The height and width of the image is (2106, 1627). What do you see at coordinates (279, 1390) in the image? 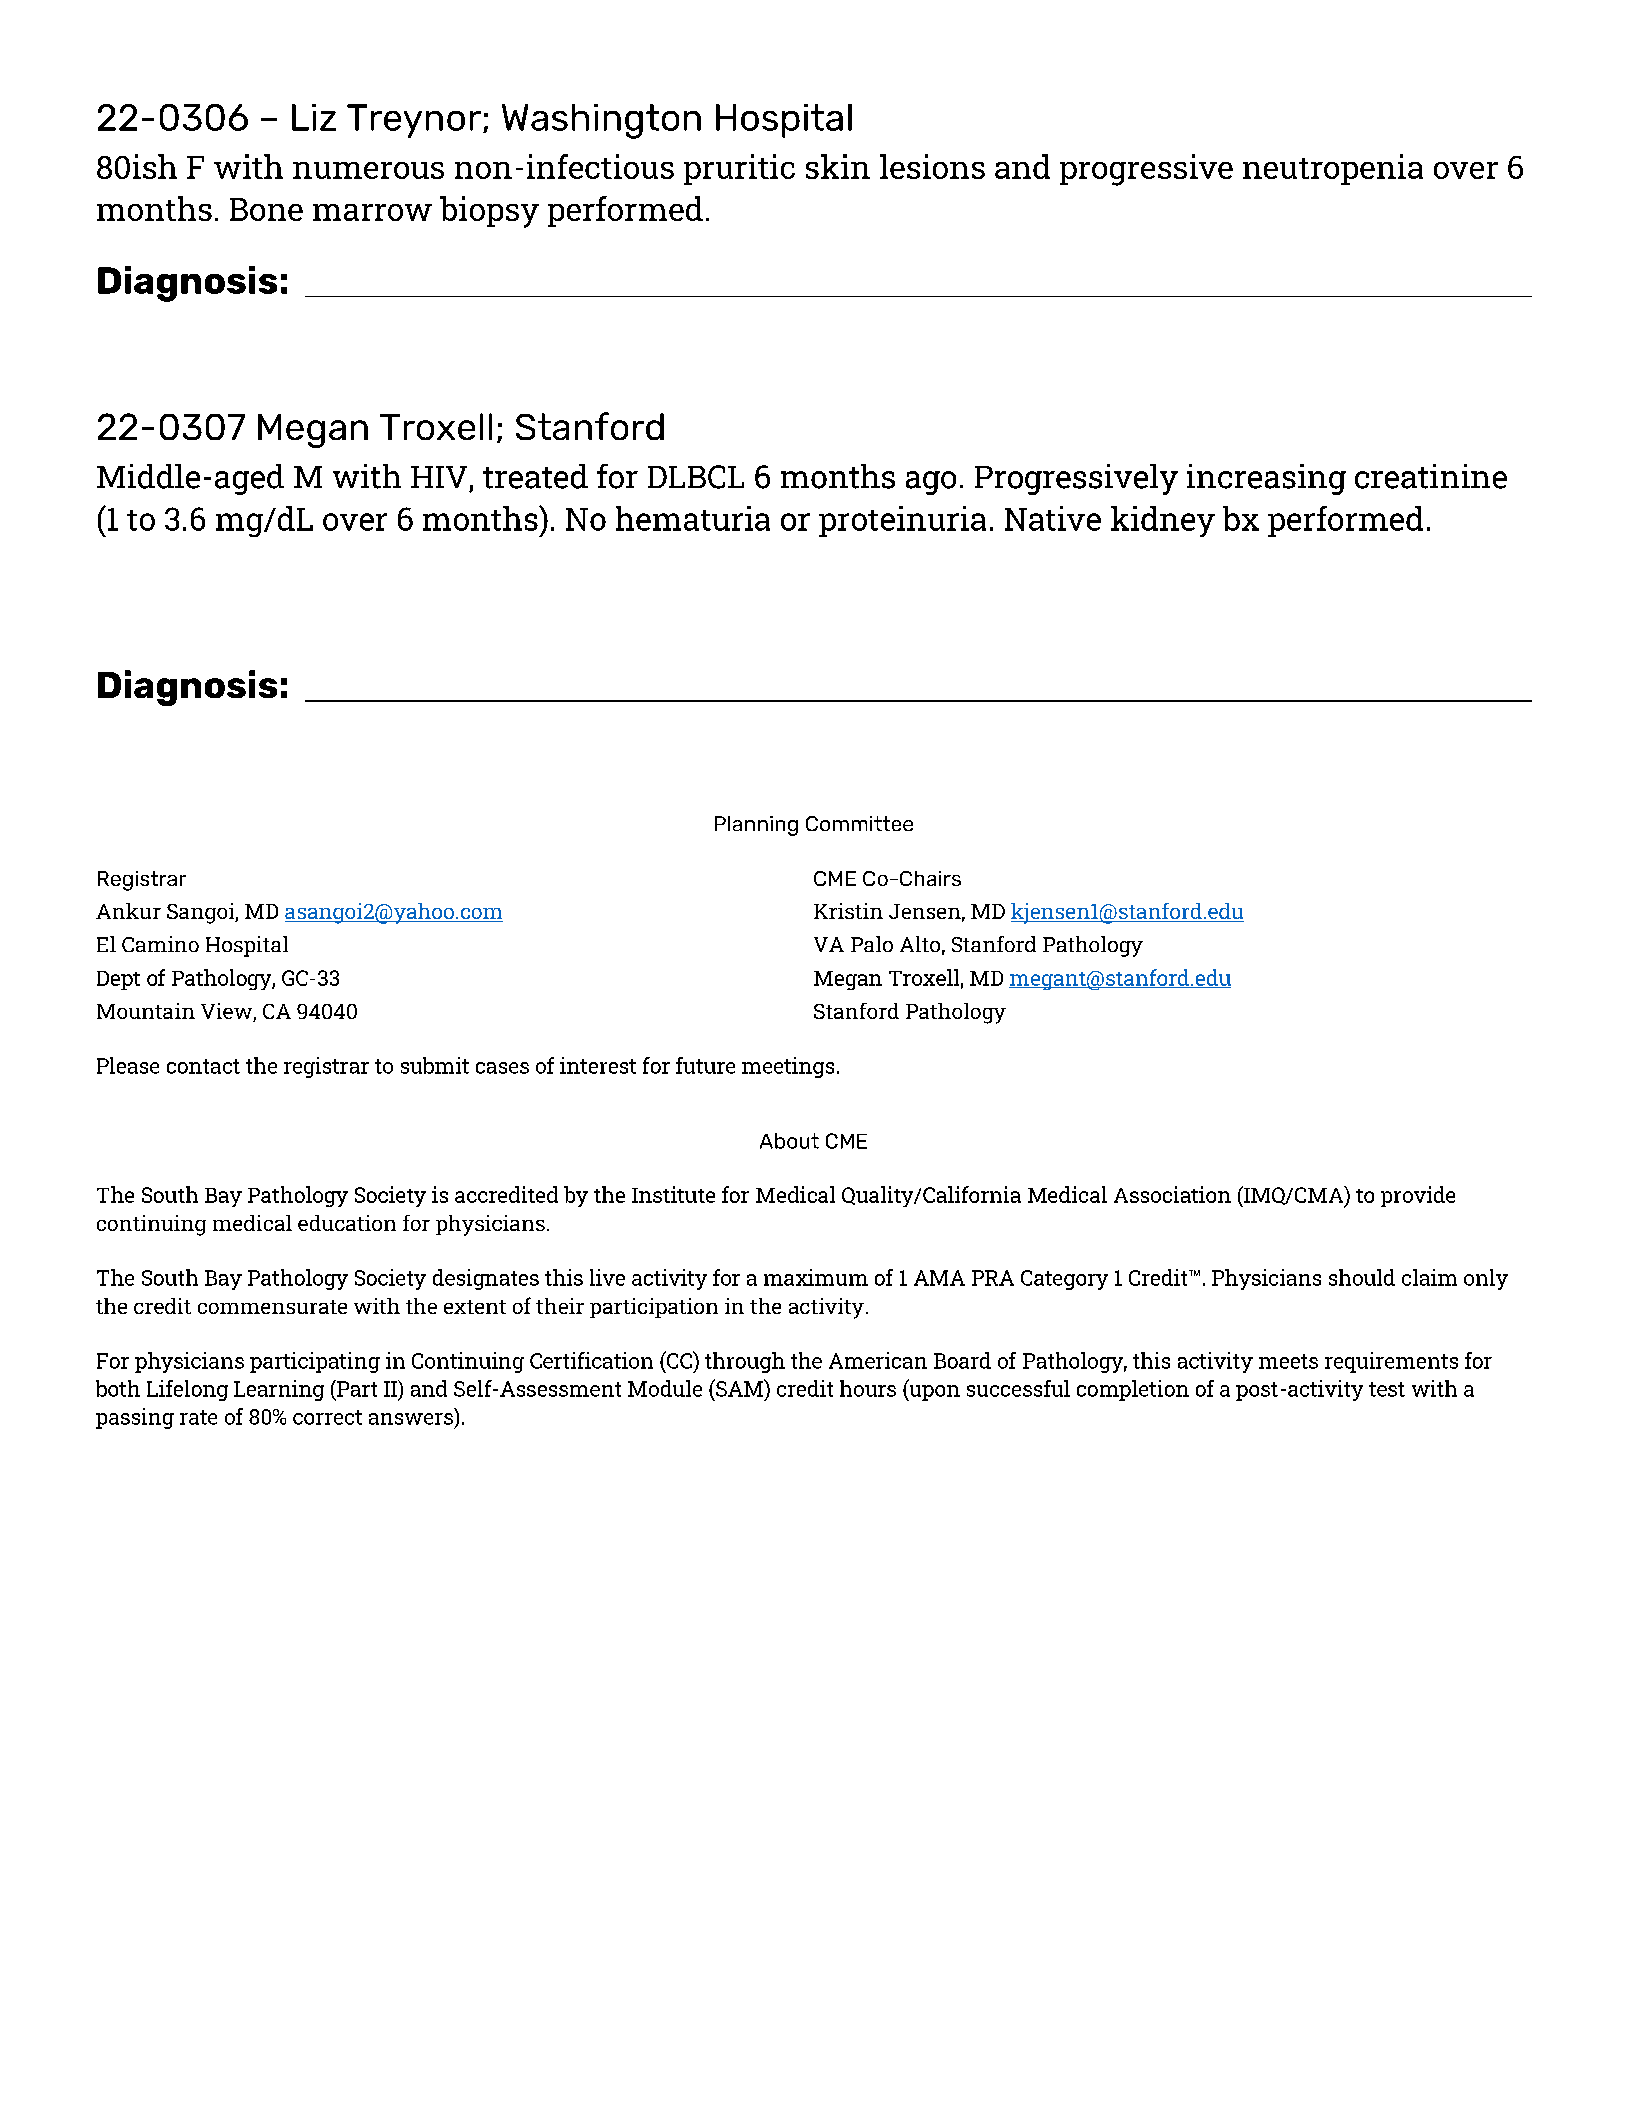
I see `Learning` at bounding box center [279, 1390].
